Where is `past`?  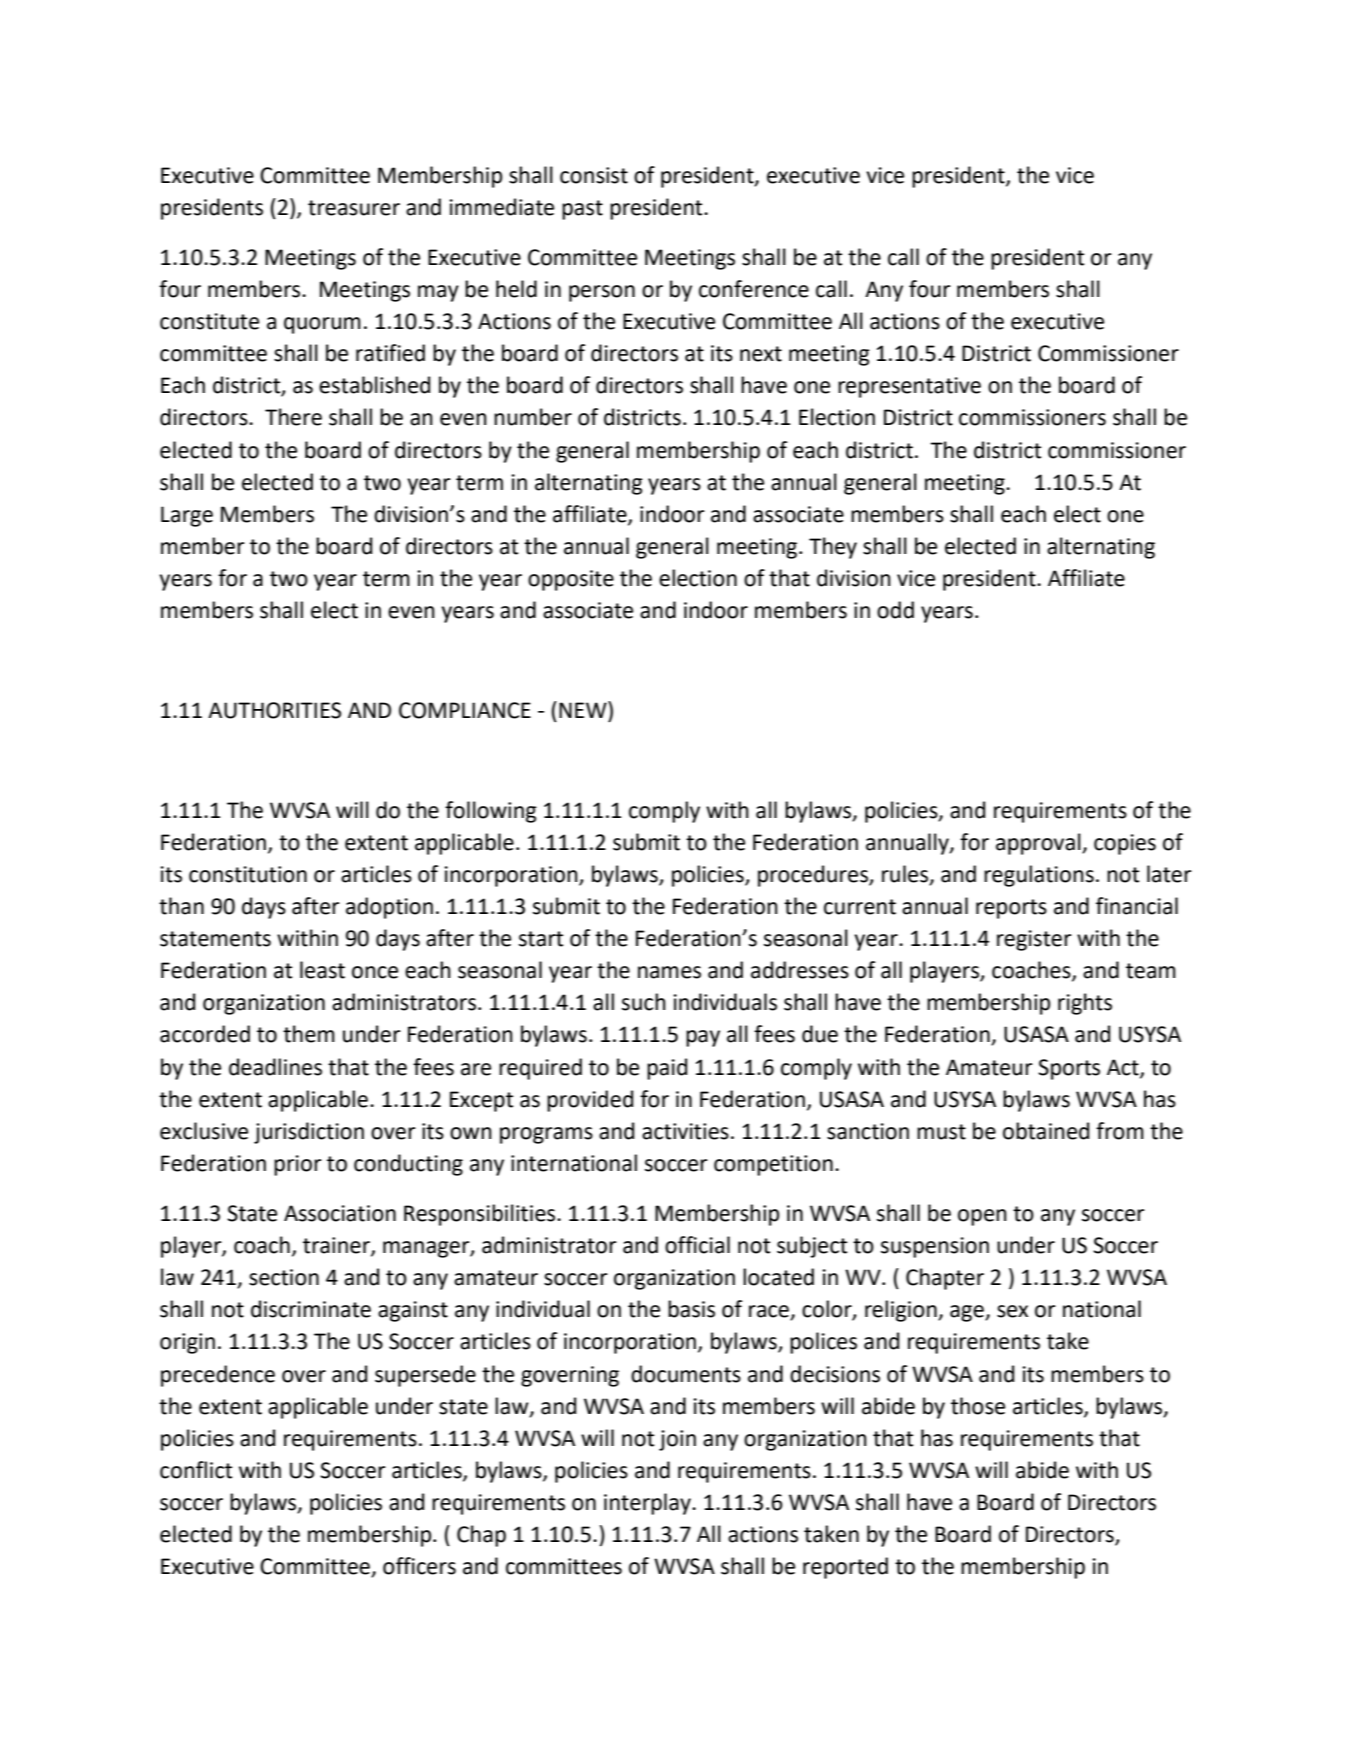
past is located at coordinates (582, 210).
